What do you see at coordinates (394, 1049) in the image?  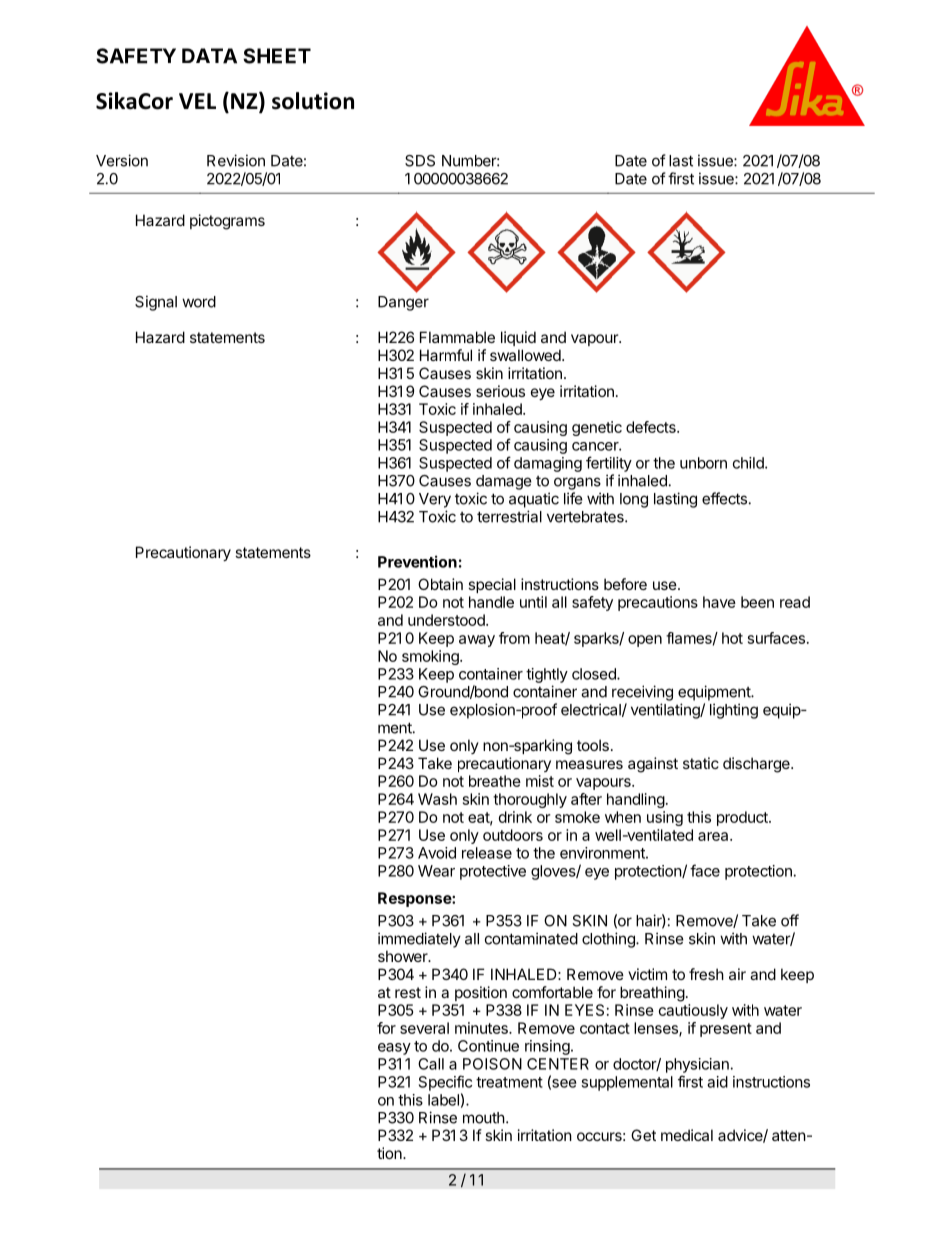 I see `easy` at bounding box center [394, 1049].
